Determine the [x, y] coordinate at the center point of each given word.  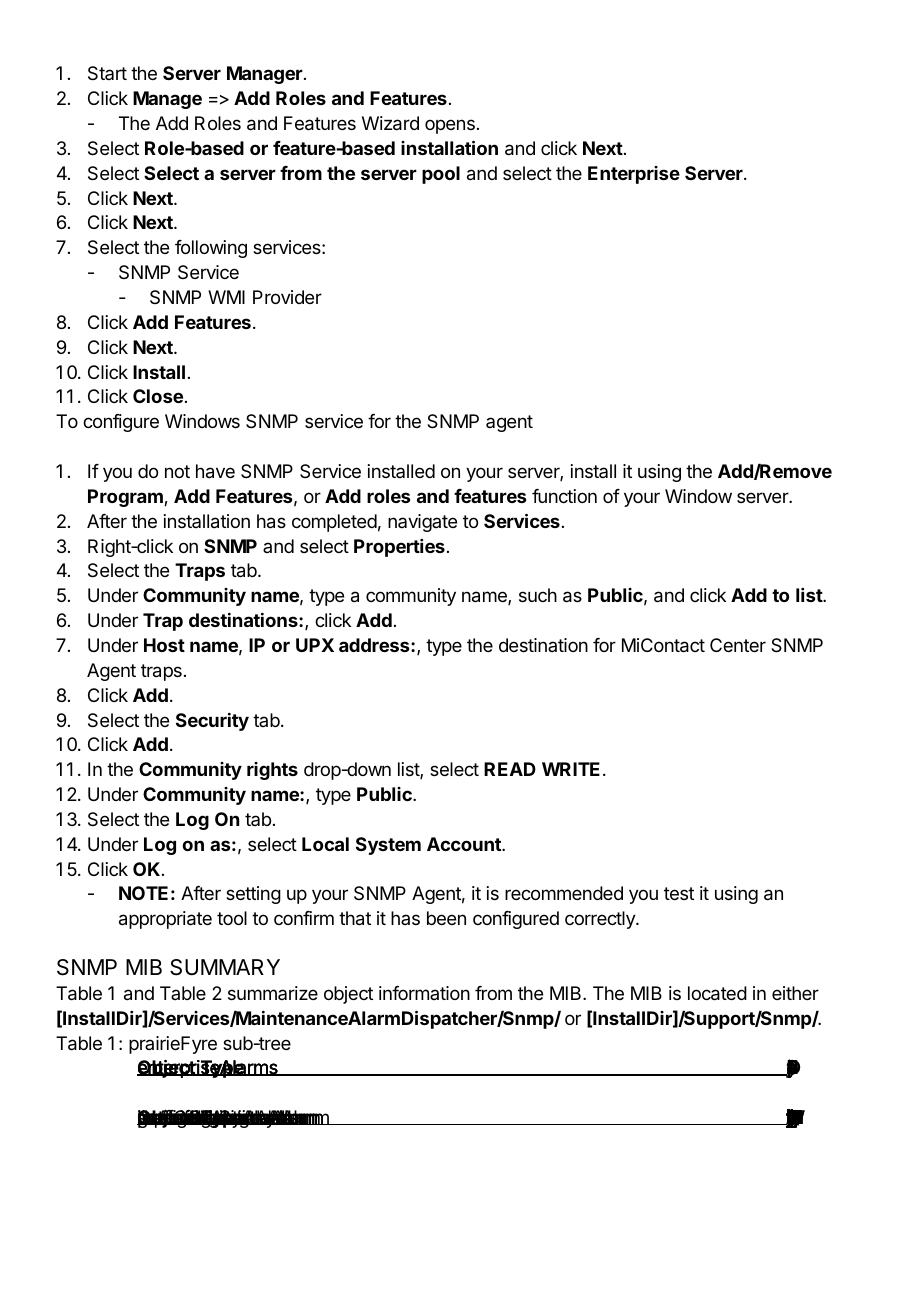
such [538, 595]
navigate [422, 523]
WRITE [571, 769]
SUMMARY [225, 967]
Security [212, 722]
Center [738, 645]
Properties [399, 548]
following [211, 249]
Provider [287, 297]
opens [450, 126]
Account [465, 844]
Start [107, 73]
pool [441, 175]
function [564, 496]
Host [164, 645]
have [215, 471]
